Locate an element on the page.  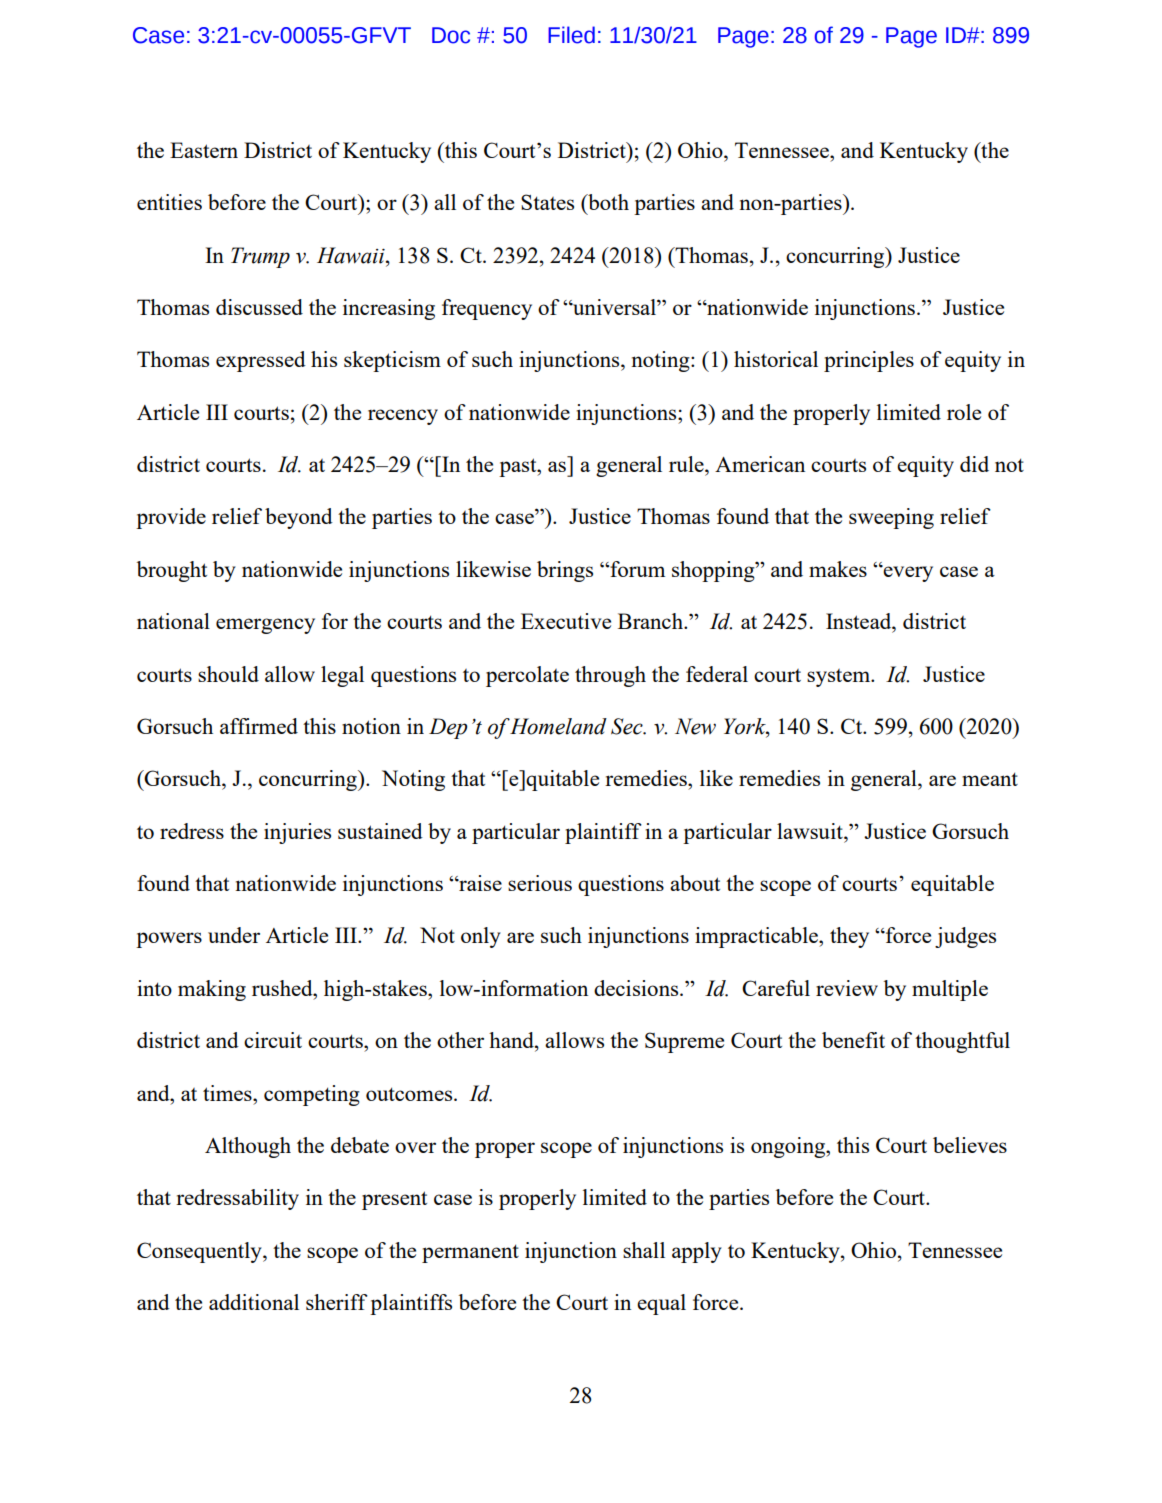
through is located at coordinates (610, 676).
